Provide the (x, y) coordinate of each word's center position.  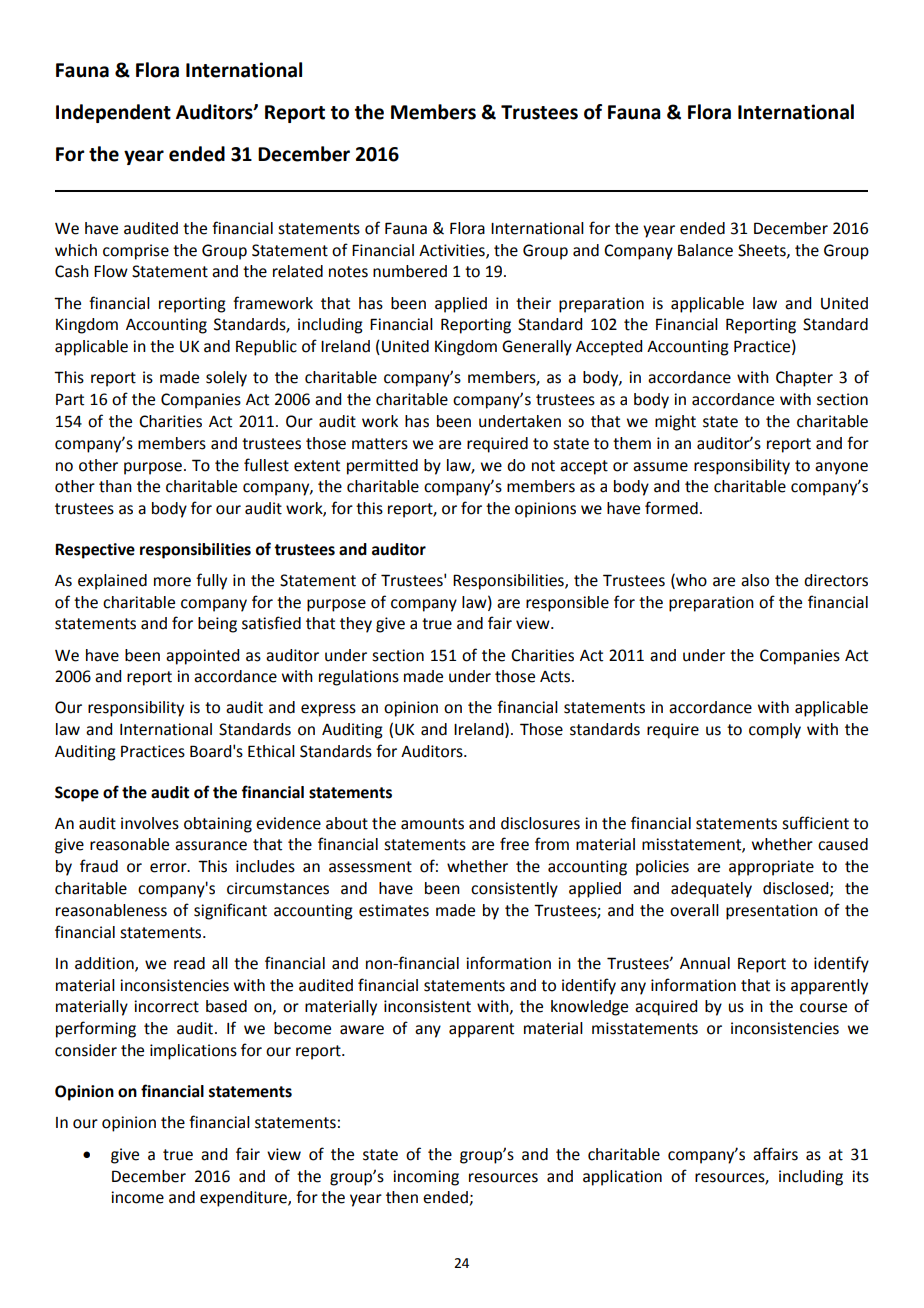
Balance (705, 250)
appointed (202, 657)
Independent (113, 113)
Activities (453, 251)
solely (226, 379)
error (169, 868)
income (137, 1197)
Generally (537, 348)
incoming (426, 1178)
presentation (772, 912)
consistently (514, 890)
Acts (556, 677)
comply (775, 731)
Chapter (804, 379)
